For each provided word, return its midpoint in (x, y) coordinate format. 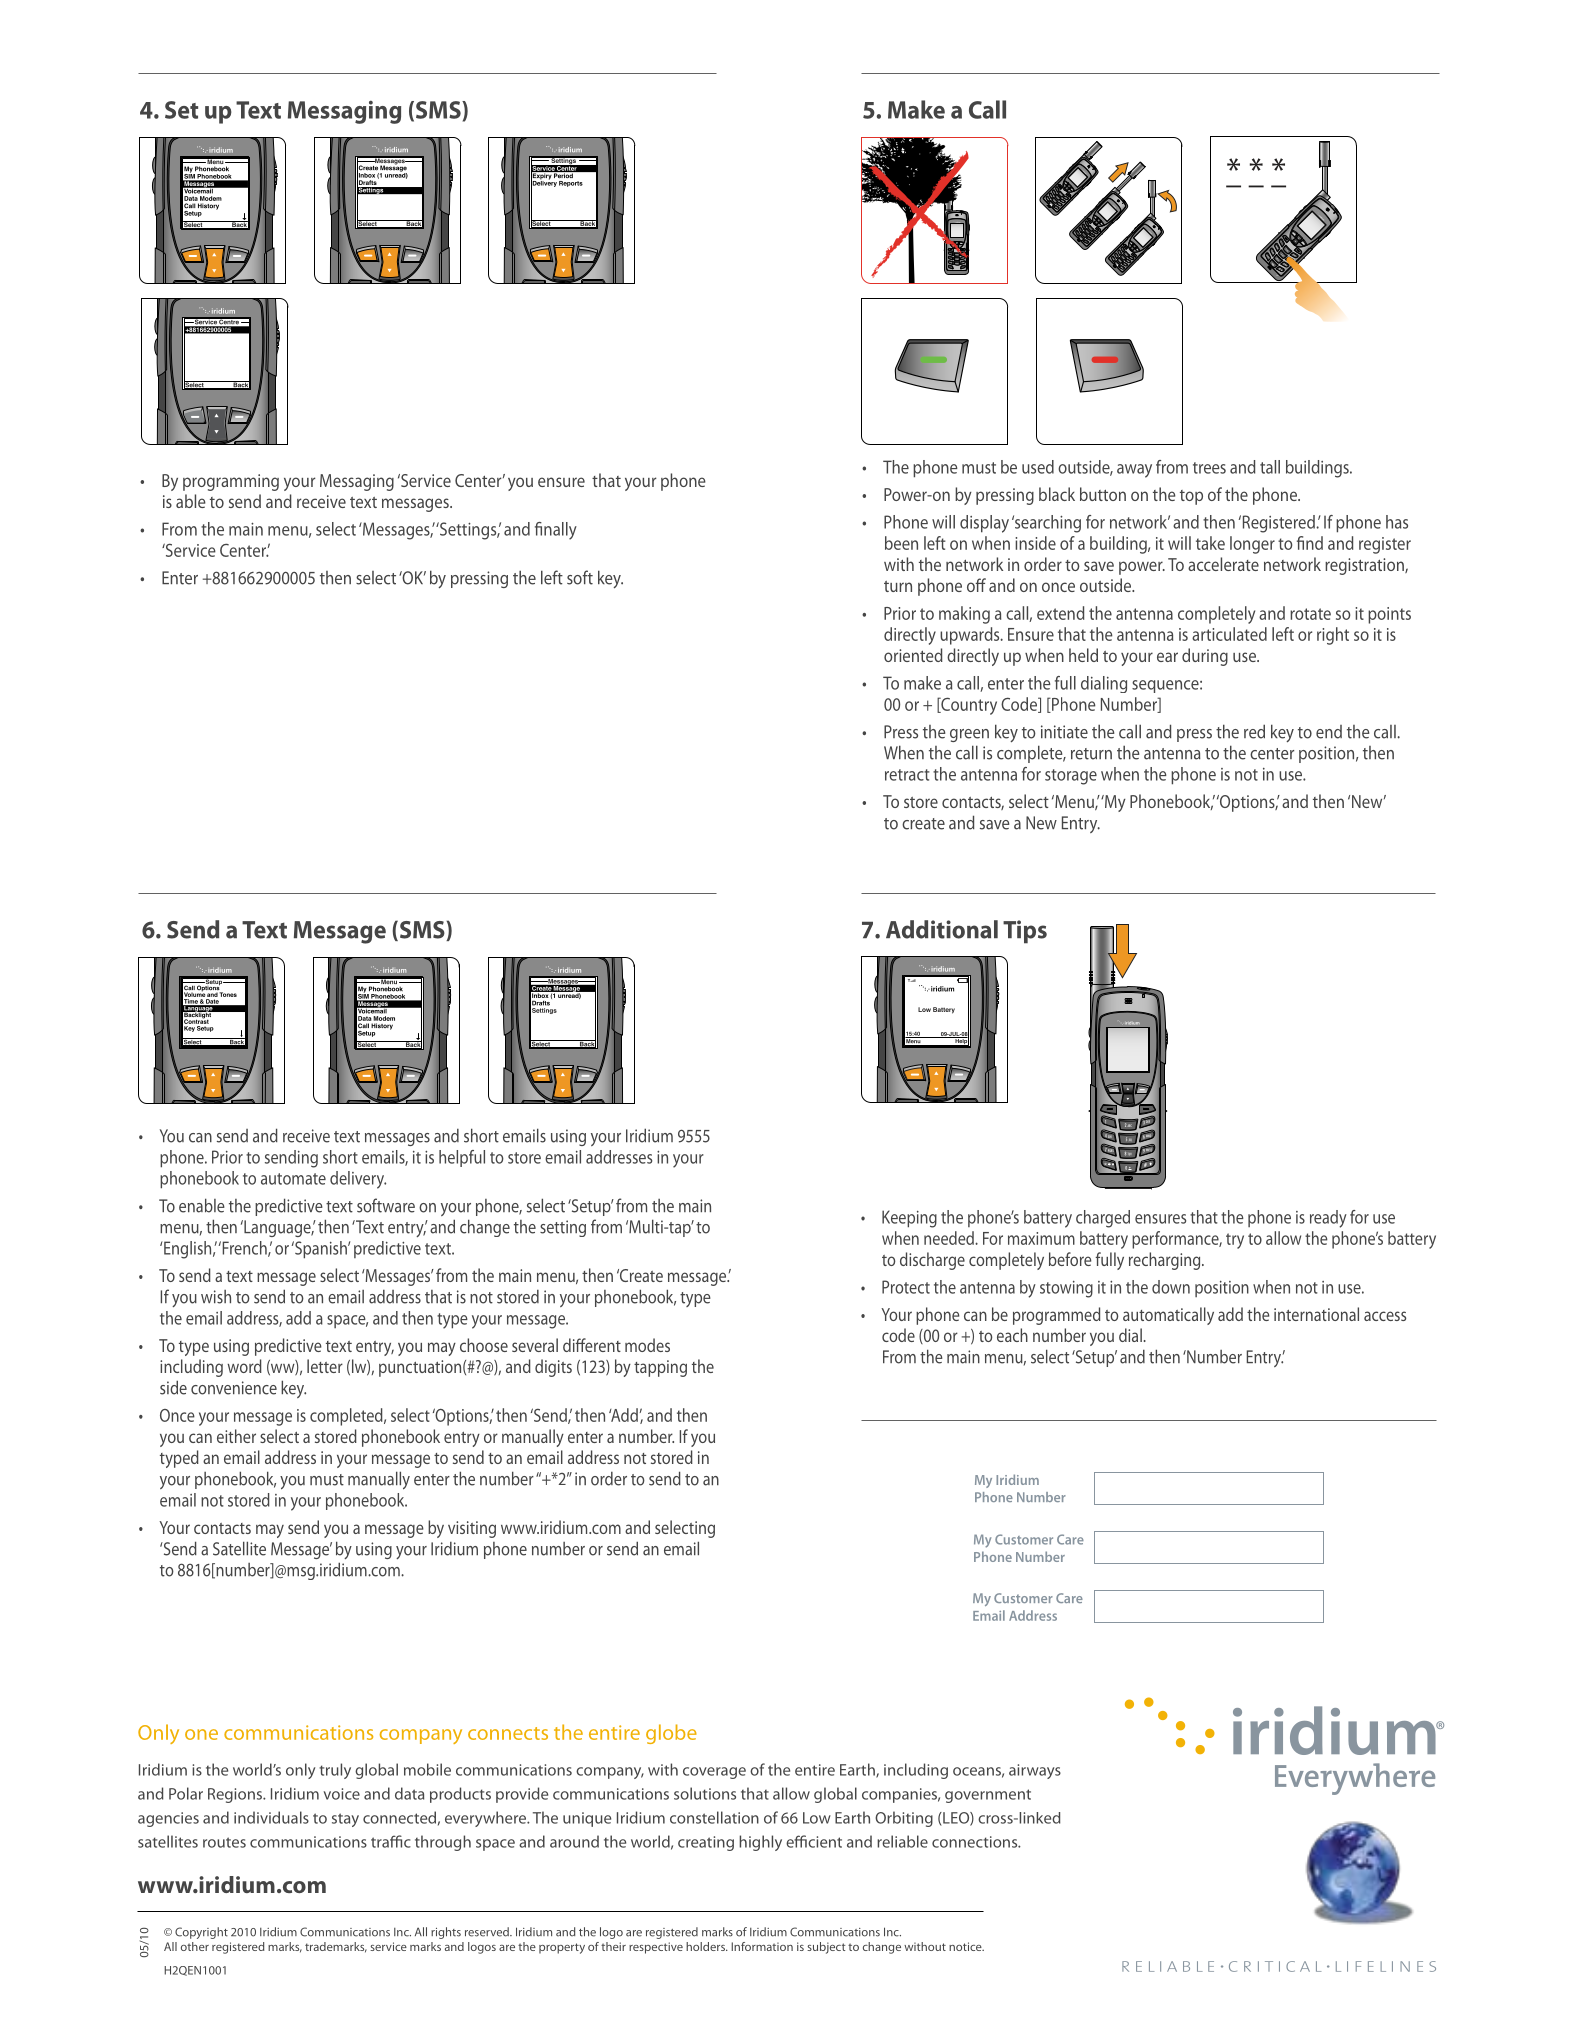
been (901, 543)
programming (231, 482)
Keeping (909, 1219)
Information (762, 1946)
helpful (462, 1158)
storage (1071, 777)
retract (907, 775)
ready (1328, 1219)
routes (224, 1842)
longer (1252, 545)
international (1316, 1314)
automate (293, 1179)
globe (671, 1734)
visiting (472, 1529)
